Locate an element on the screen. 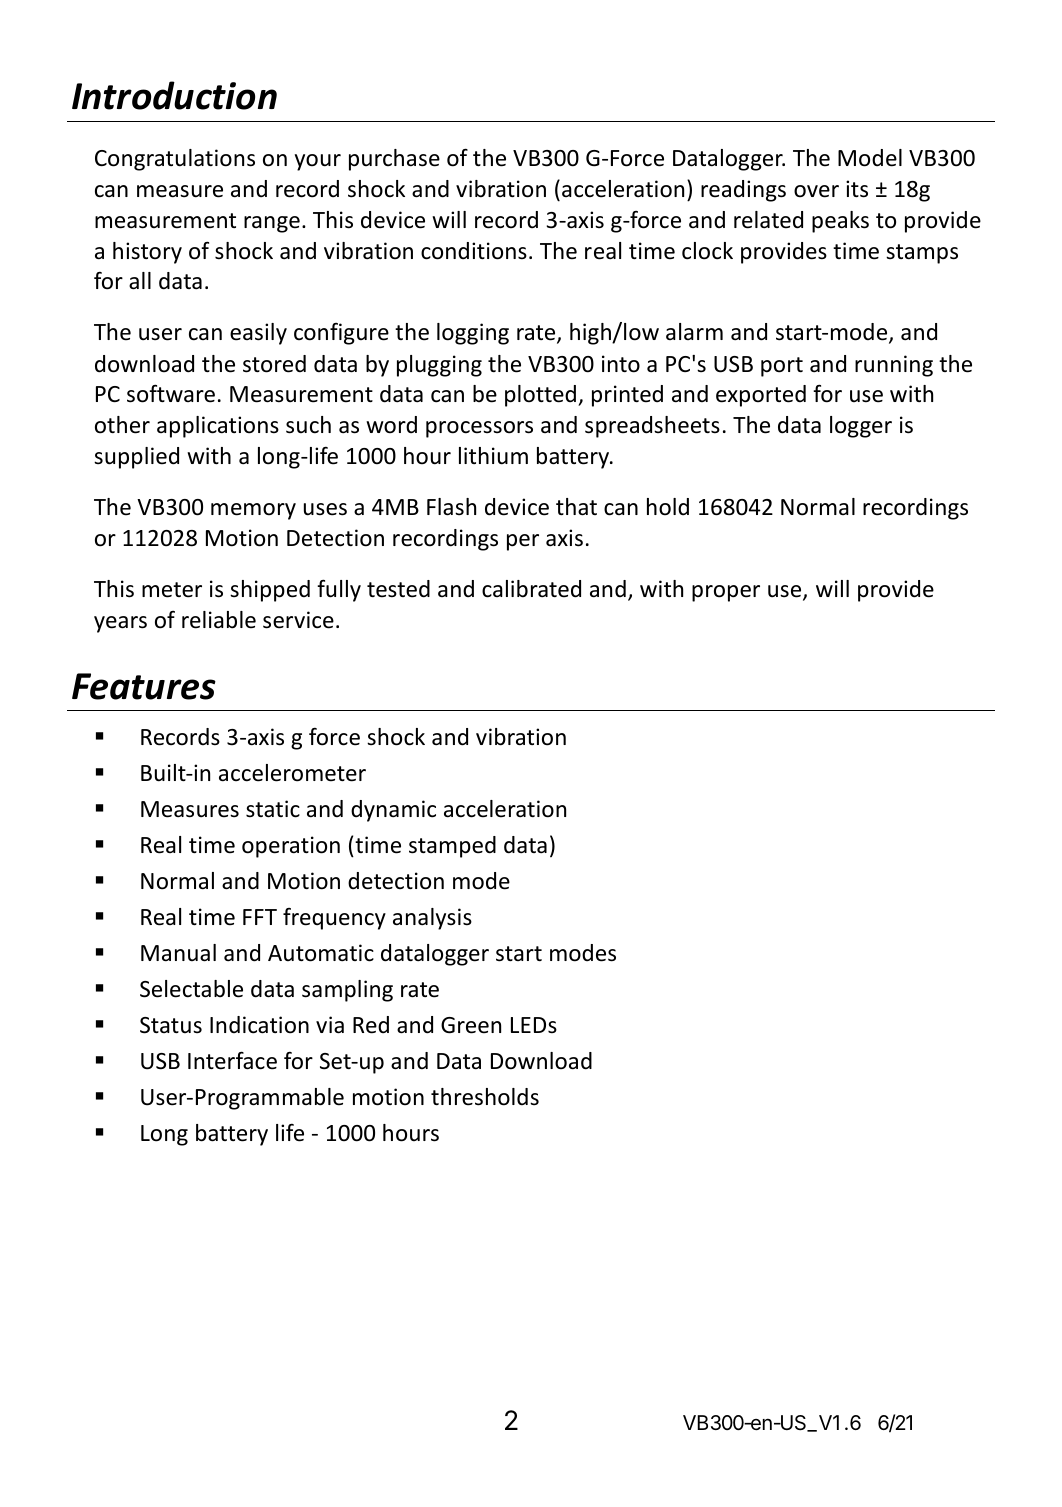  logging is located at coordinates (473, 334).
